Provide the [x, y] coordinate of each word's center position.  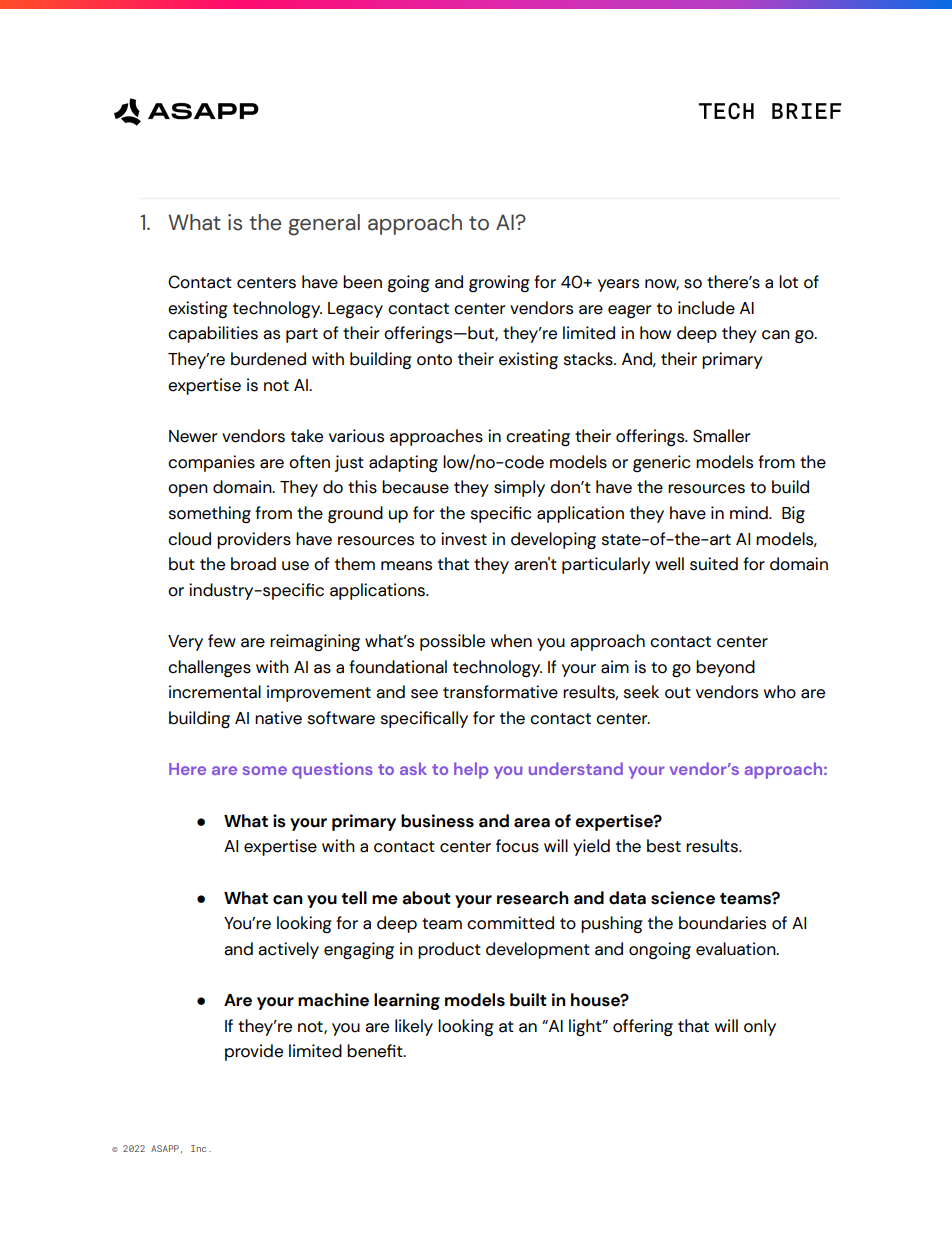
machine [333, 1000]
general [324, 225]
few [222, 641]
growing [499, 284]
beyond [725, 668]
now [662, 284]
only [760, 1027]
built [528, 1000]
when [511, 641]
